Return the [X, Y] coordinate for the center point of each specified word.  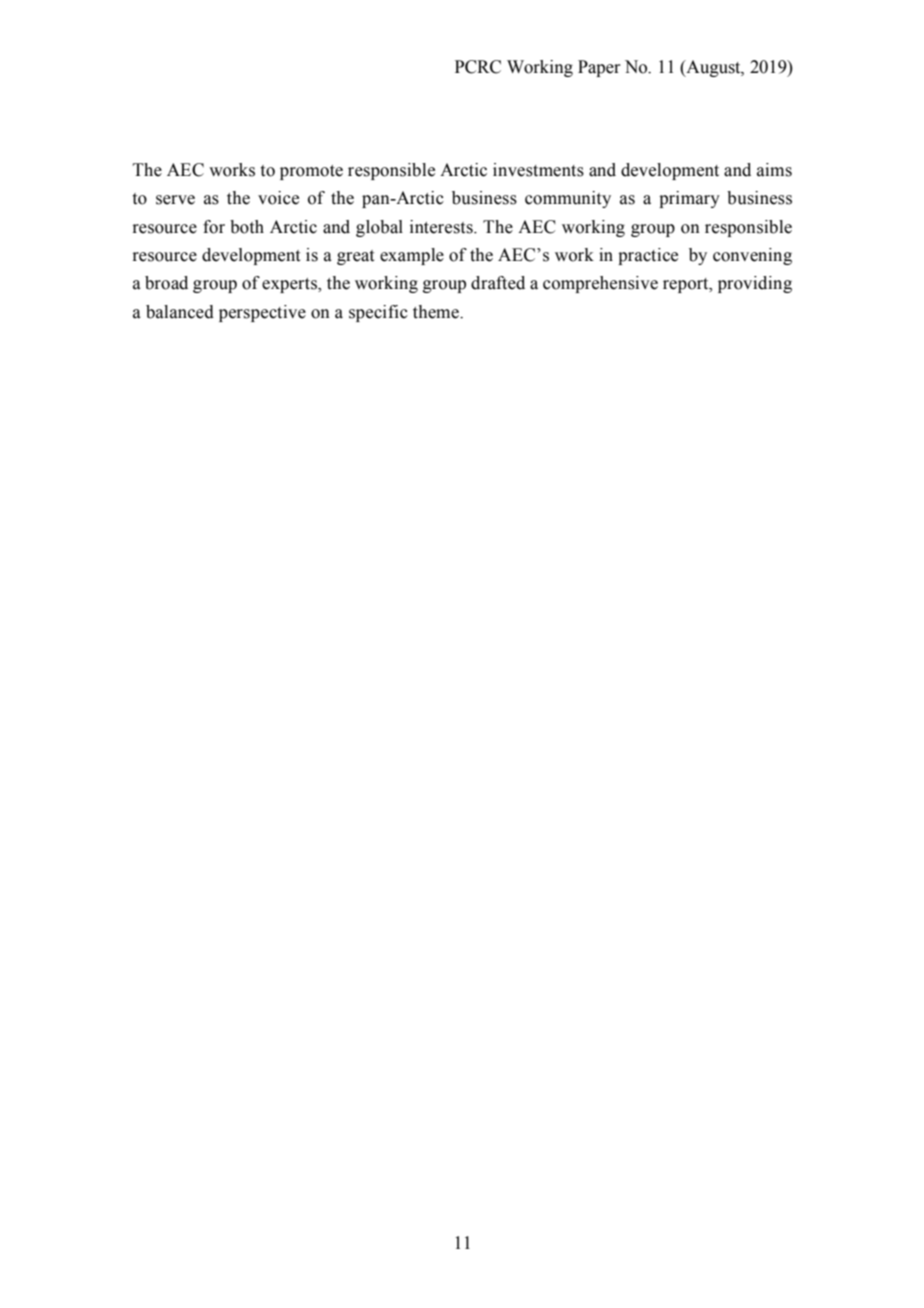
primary [689, 199]
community [568, 199]
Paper [599, 68]
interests [442, 227]
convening [752, 256]
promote [311, 172]
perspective [262, 313]
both [247, 227]
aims [774, 170]
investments [538, 170]
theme [437, 312]
